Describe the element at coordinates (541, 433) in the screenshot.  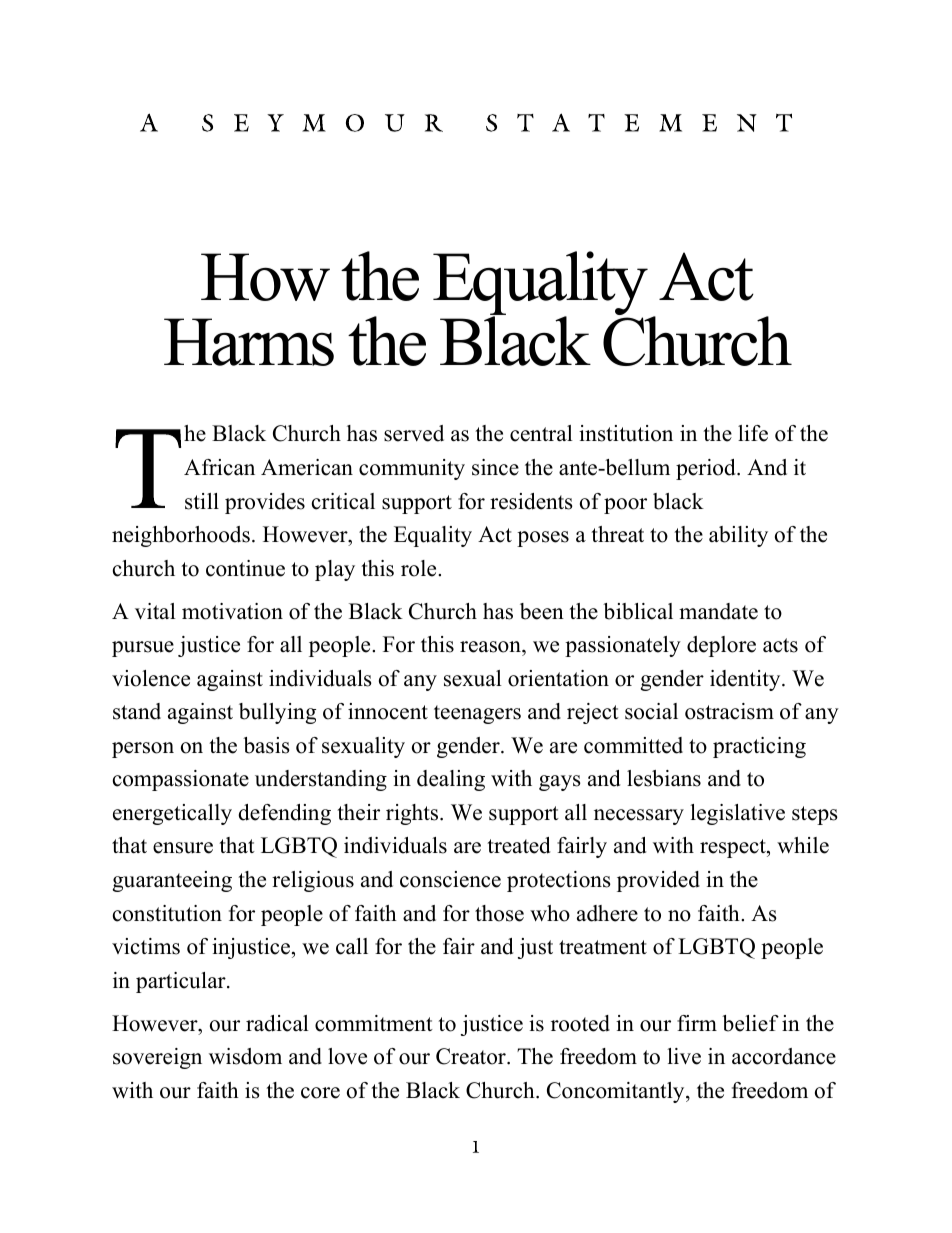
I see `central` at that location.
